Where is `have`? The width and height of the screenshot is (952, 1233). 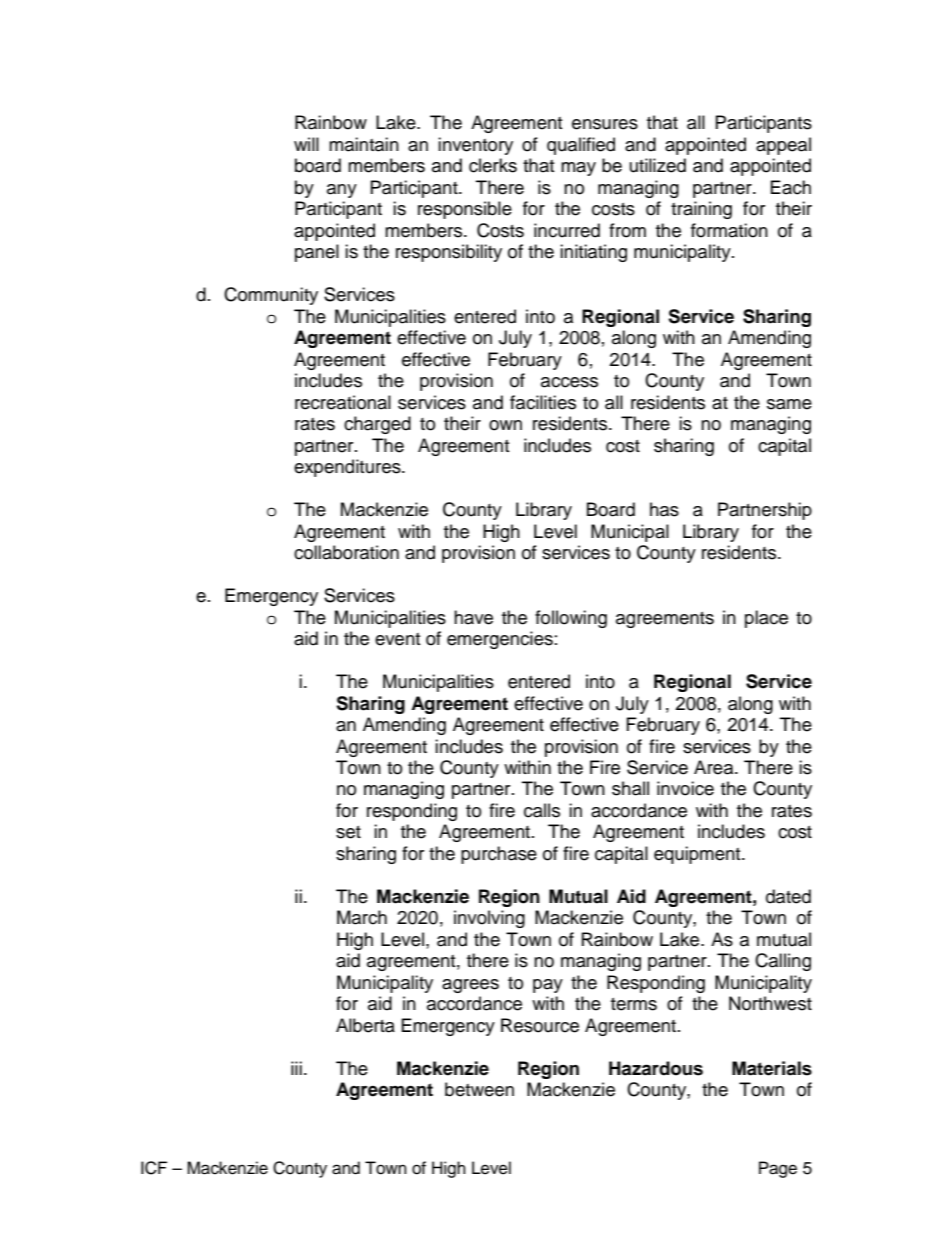 have is located at coordinates (473, 617).
